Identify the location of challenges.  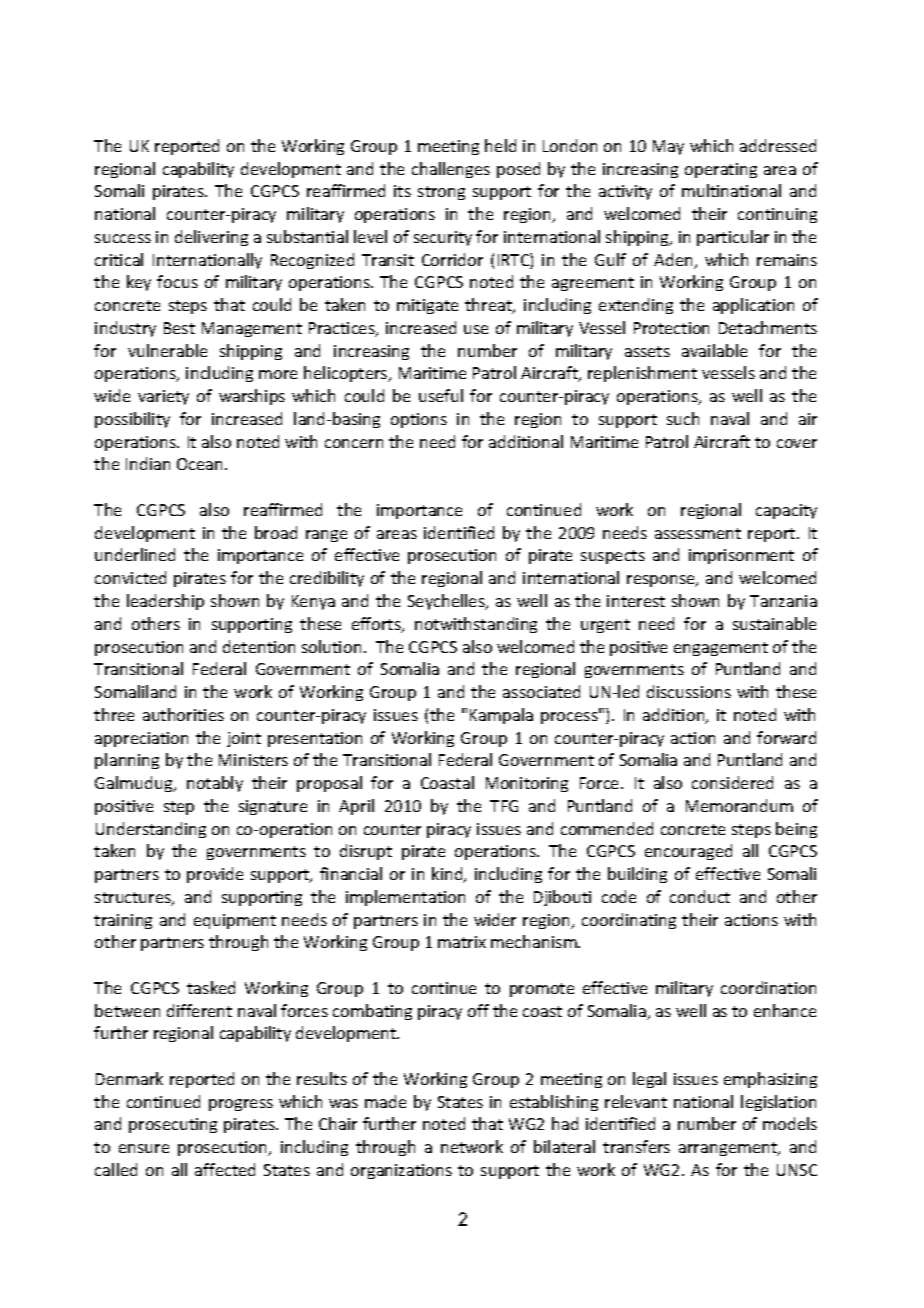
(451, 170).
